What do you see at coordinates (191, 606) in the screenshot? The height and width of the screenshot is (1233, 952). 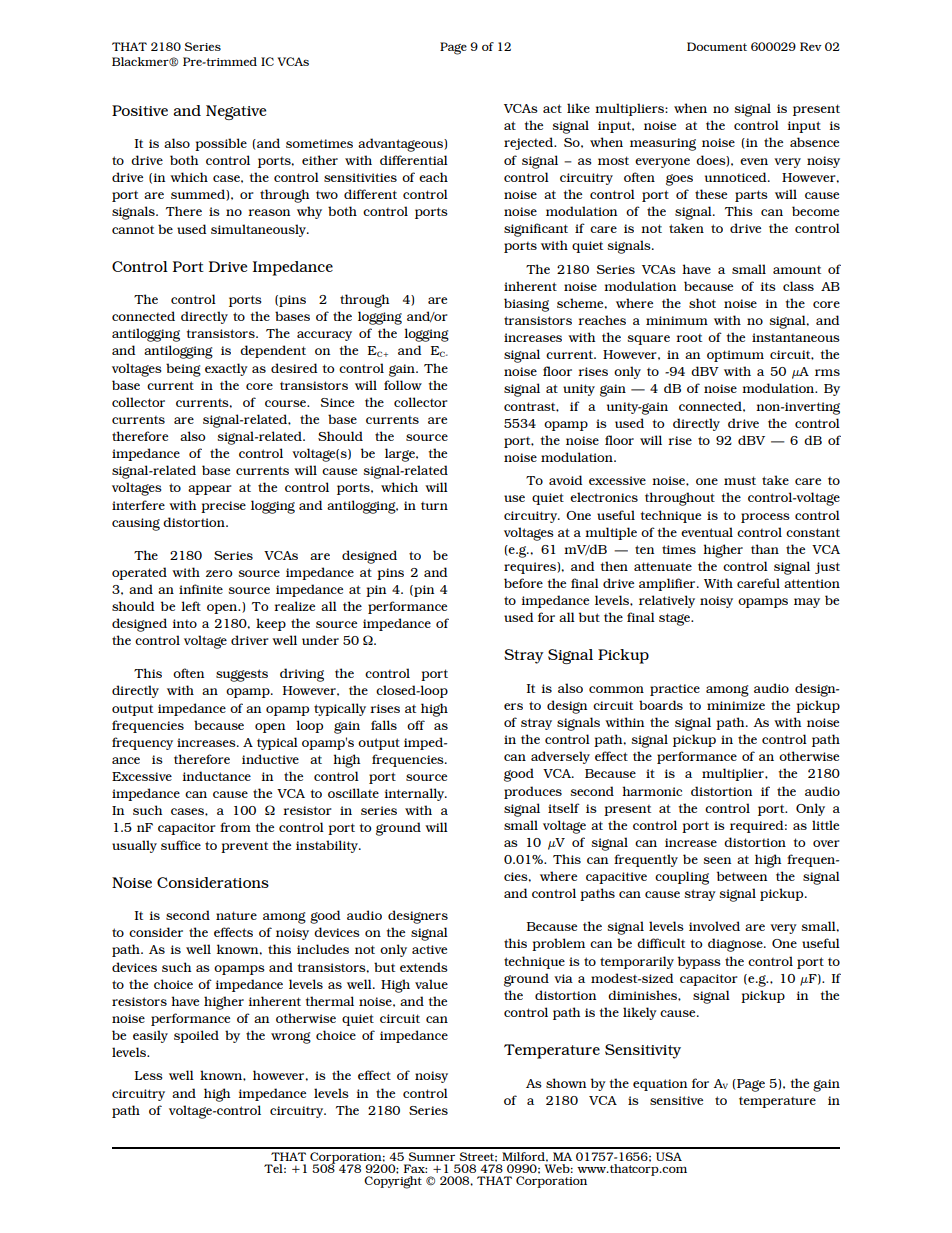 I see `left` at bounding box center [191, 606].
